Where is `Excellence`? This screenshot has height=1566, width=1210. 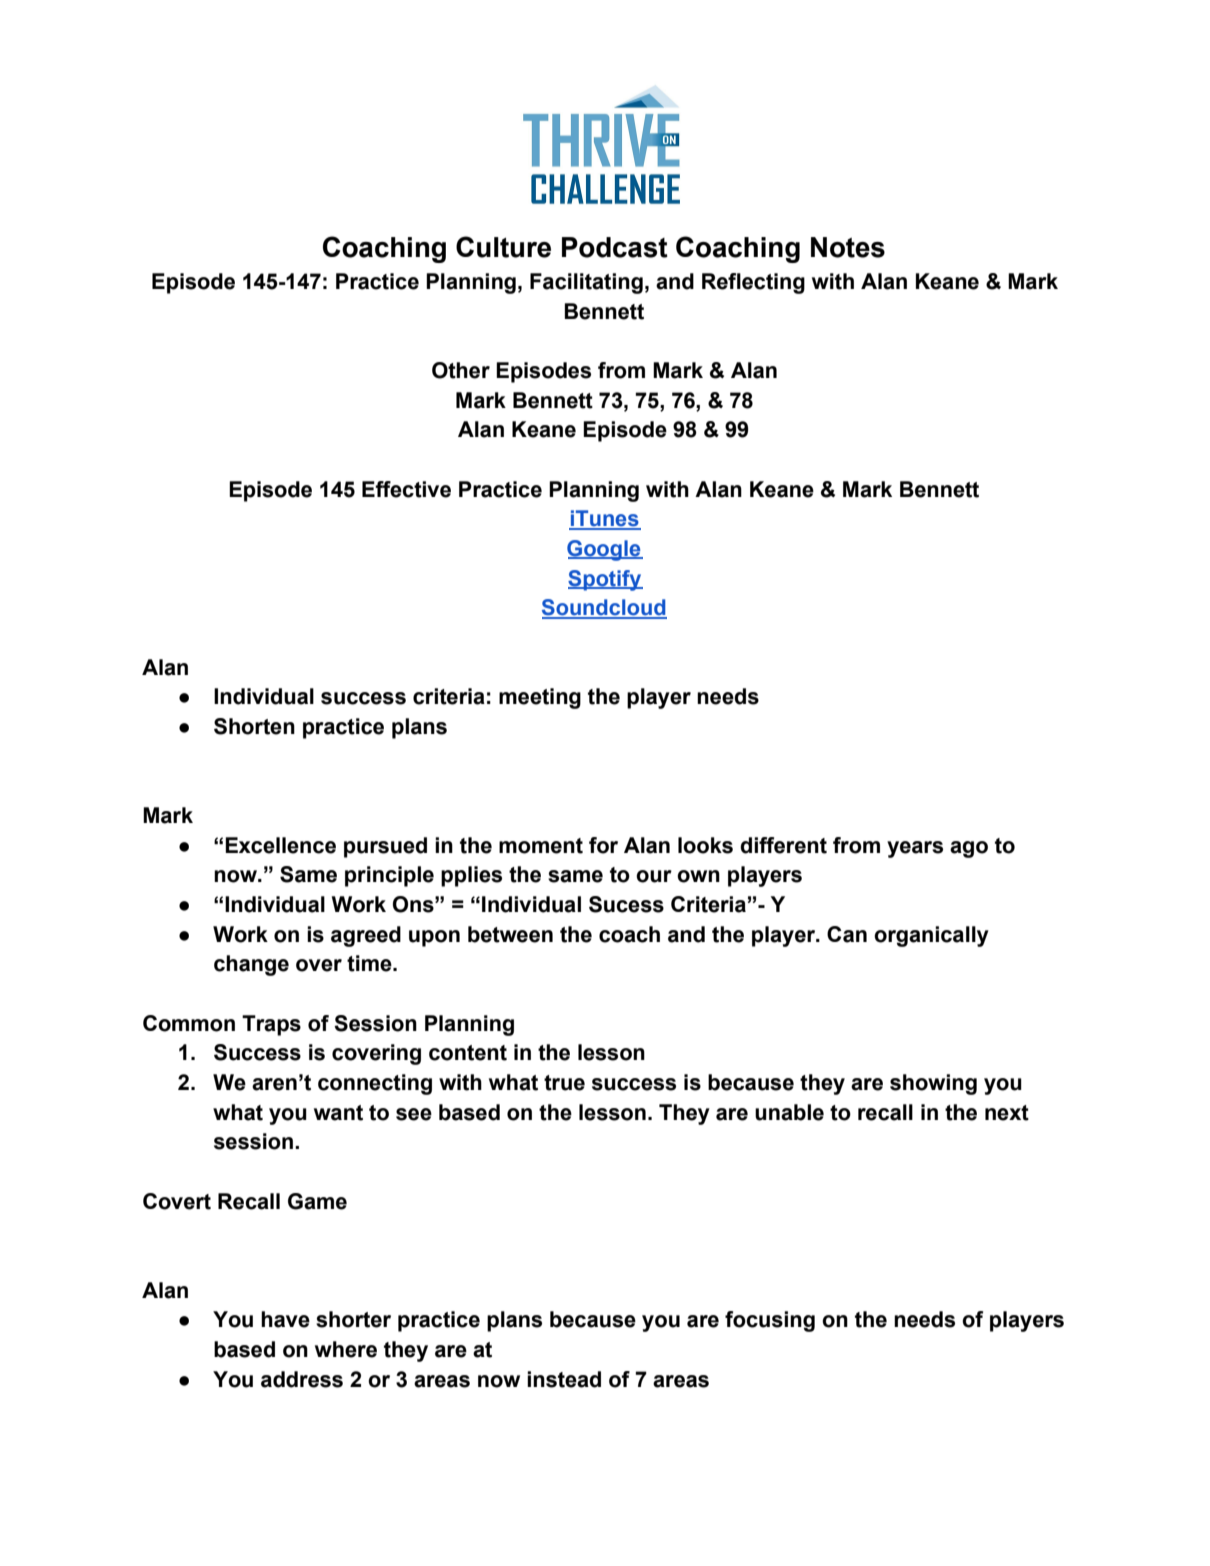
Excellence is located at coordinates (280, 845).
